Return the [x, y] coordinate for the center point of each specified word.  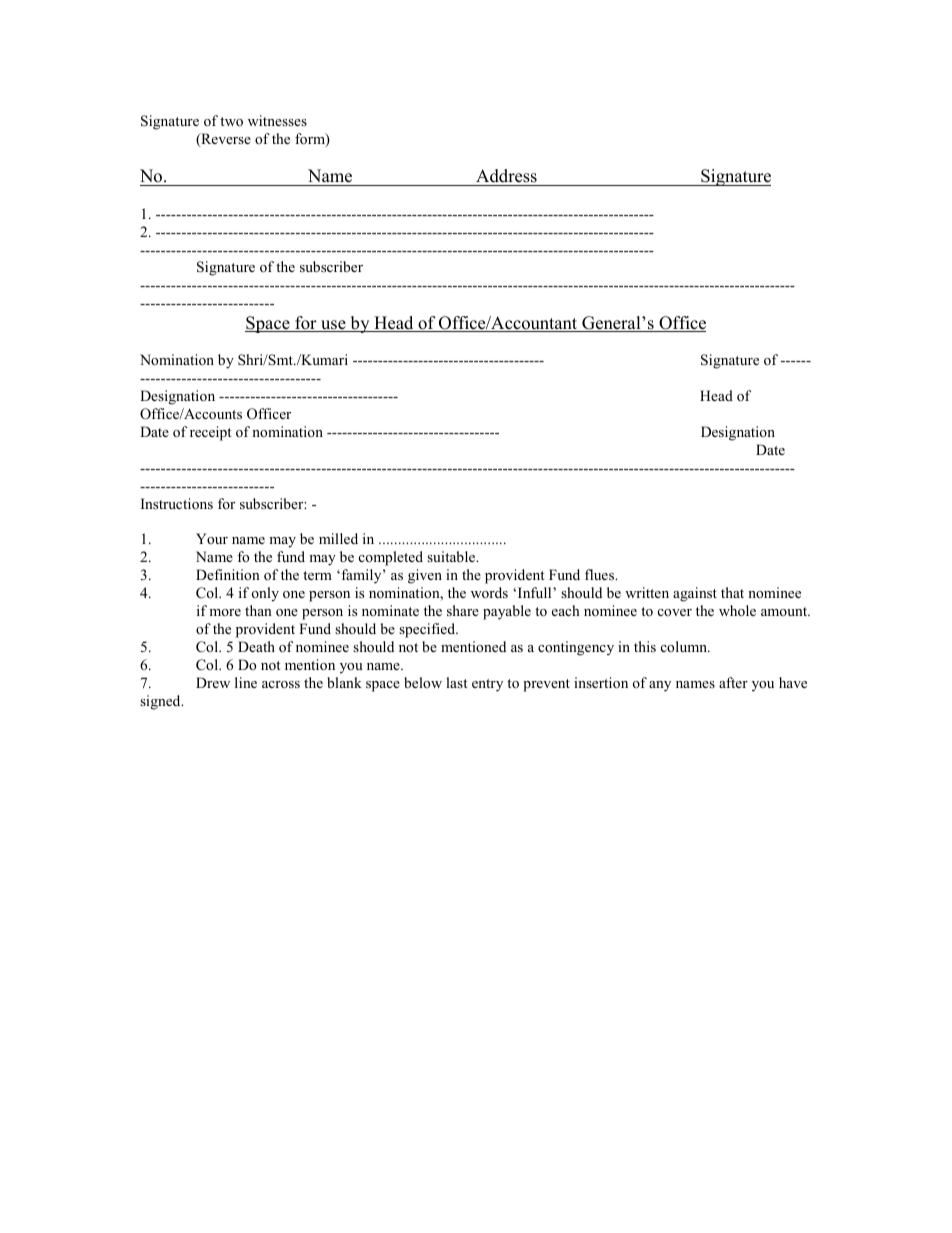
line [246, 682]
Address [506, 176]
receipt [210, 433]
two [231, 121]
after [733, 682]
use [333, 326]
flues [601, 574]
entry [487, 685]
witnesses [277, 120]
